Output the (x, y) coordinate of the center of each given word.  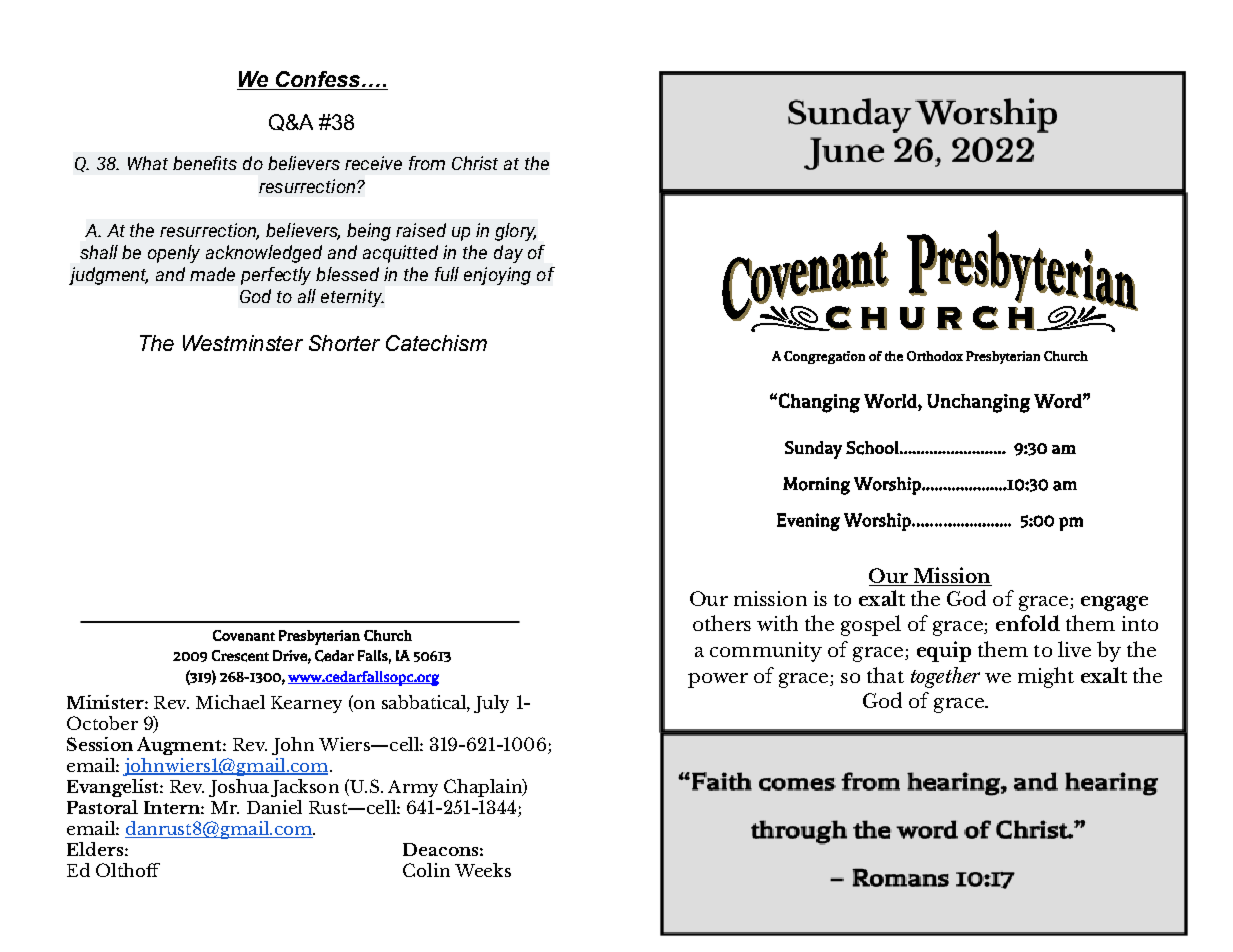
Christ (475, 163)
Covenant (244, 635)
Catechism (436, 343)
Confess (318, 80)
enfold (1028, 623)
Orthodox (935, 356)
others (722, 623)
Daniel (274, 807)
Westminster (243, 343)
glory (515, 232)
